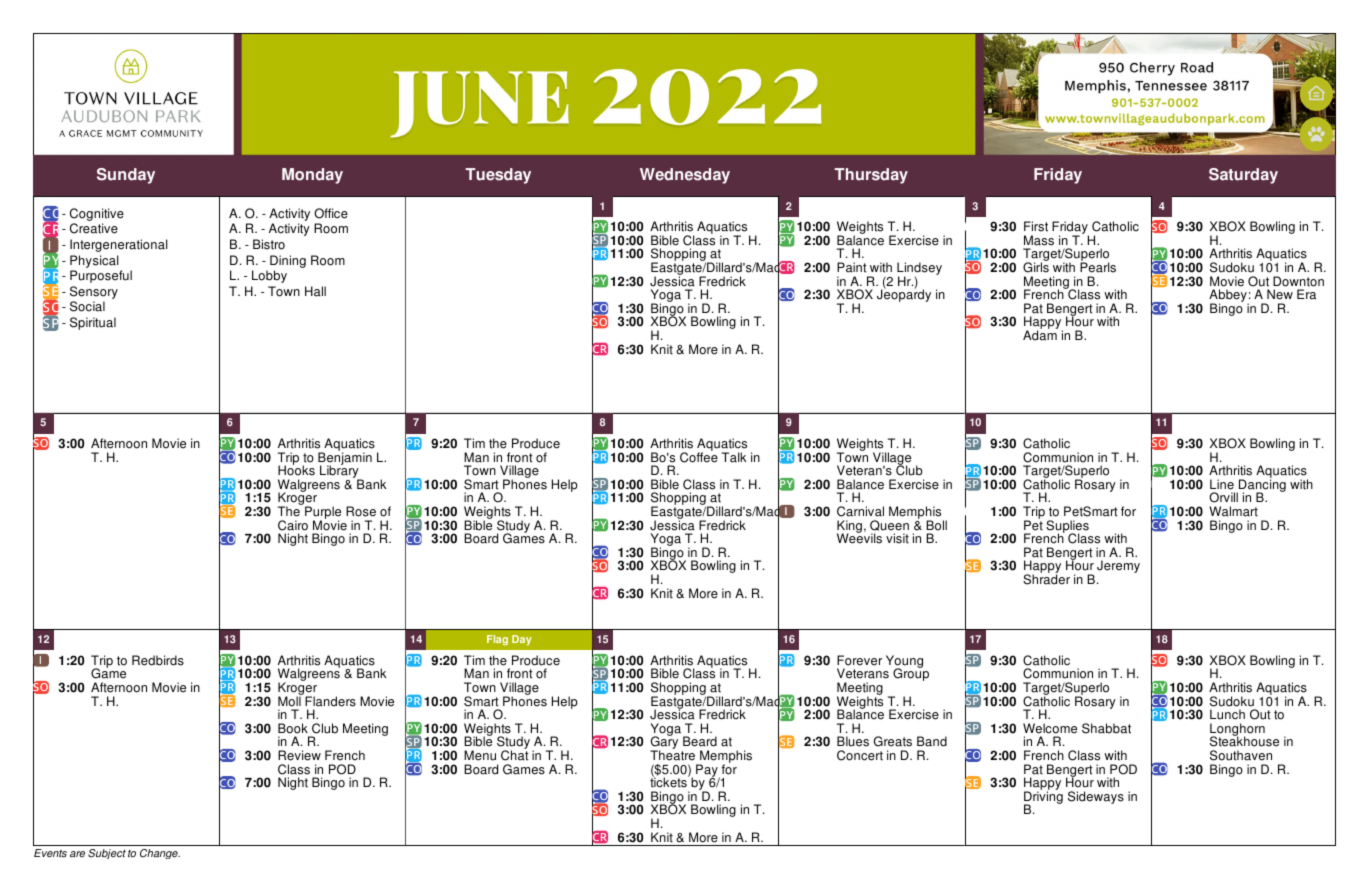  I want to click on Cairo, so click(293, 525).
